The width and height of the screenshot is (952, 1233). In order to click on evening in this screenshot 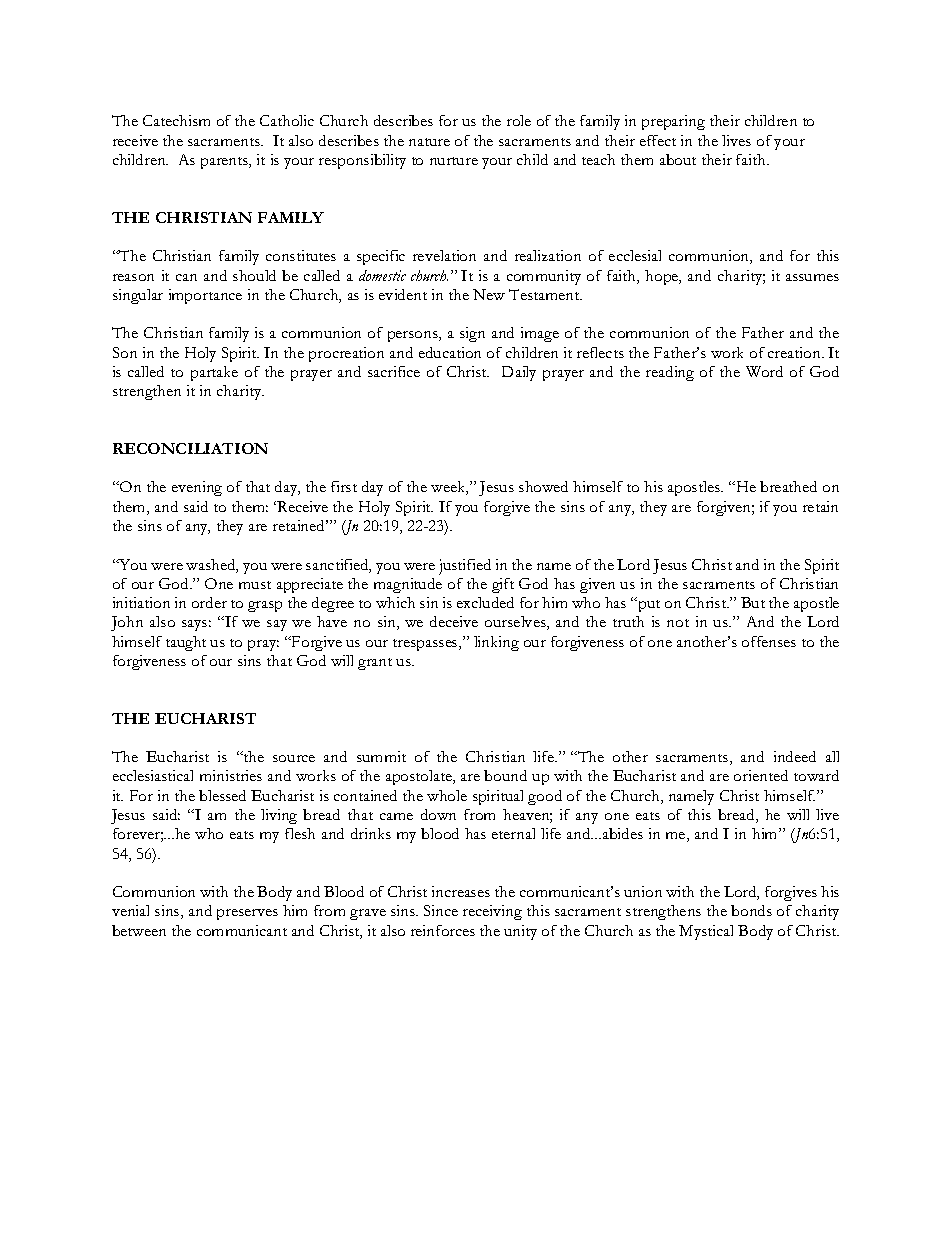, I will do `click(197, 488)`.
